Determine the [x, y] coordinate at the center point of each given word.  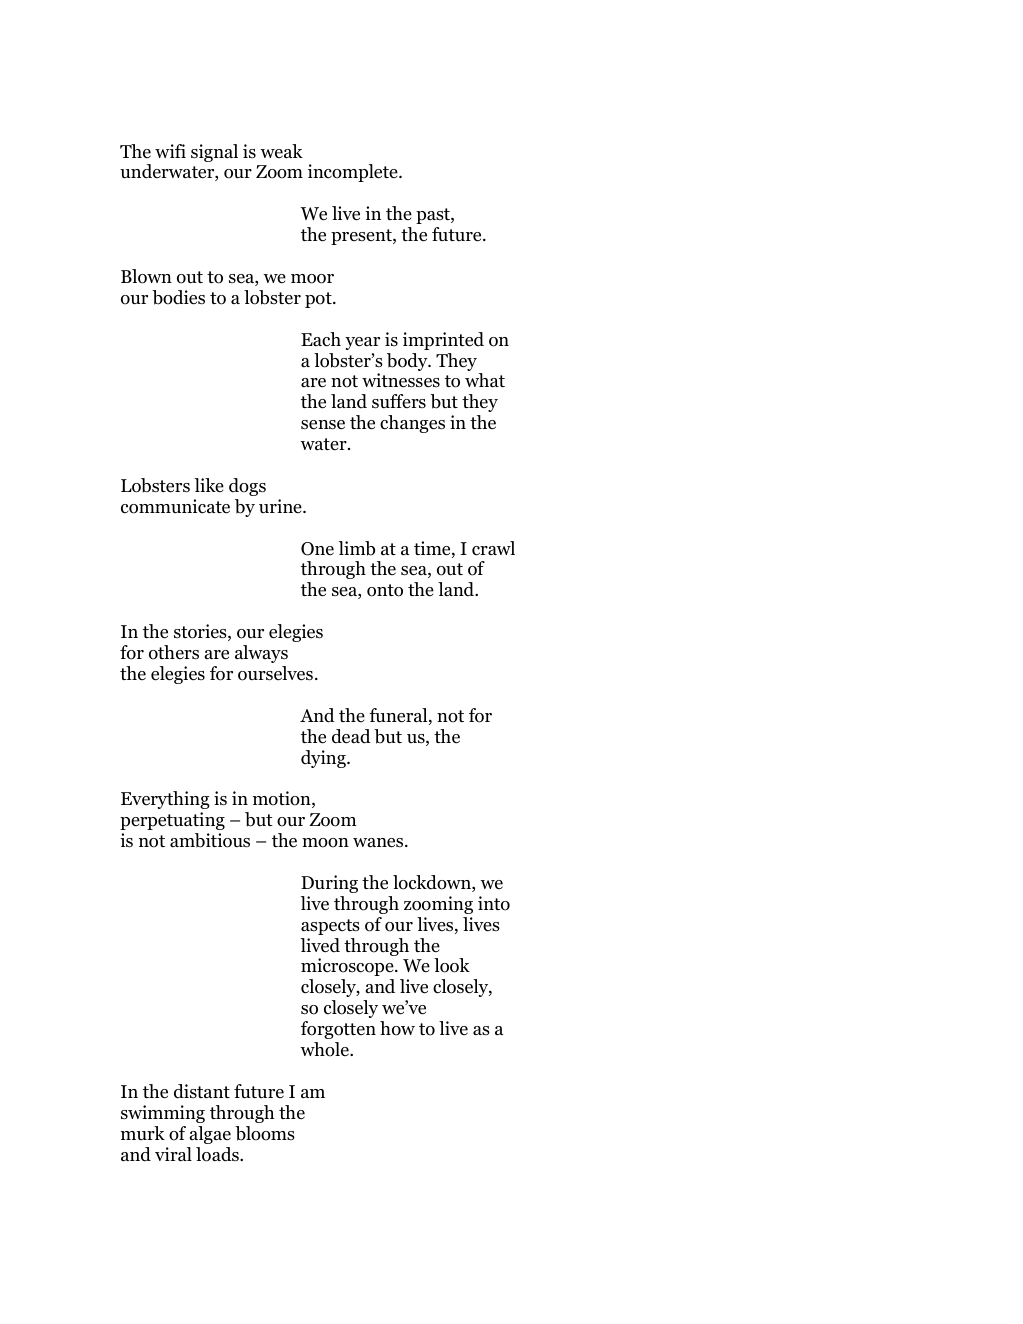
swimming [163, 1114]
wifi [170, 151]
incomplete [354, 173]
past [434, 216]
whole [325, 1049]
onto [385, 590]
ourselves [275, 673]
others [174, 652]
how [397, 1028]
